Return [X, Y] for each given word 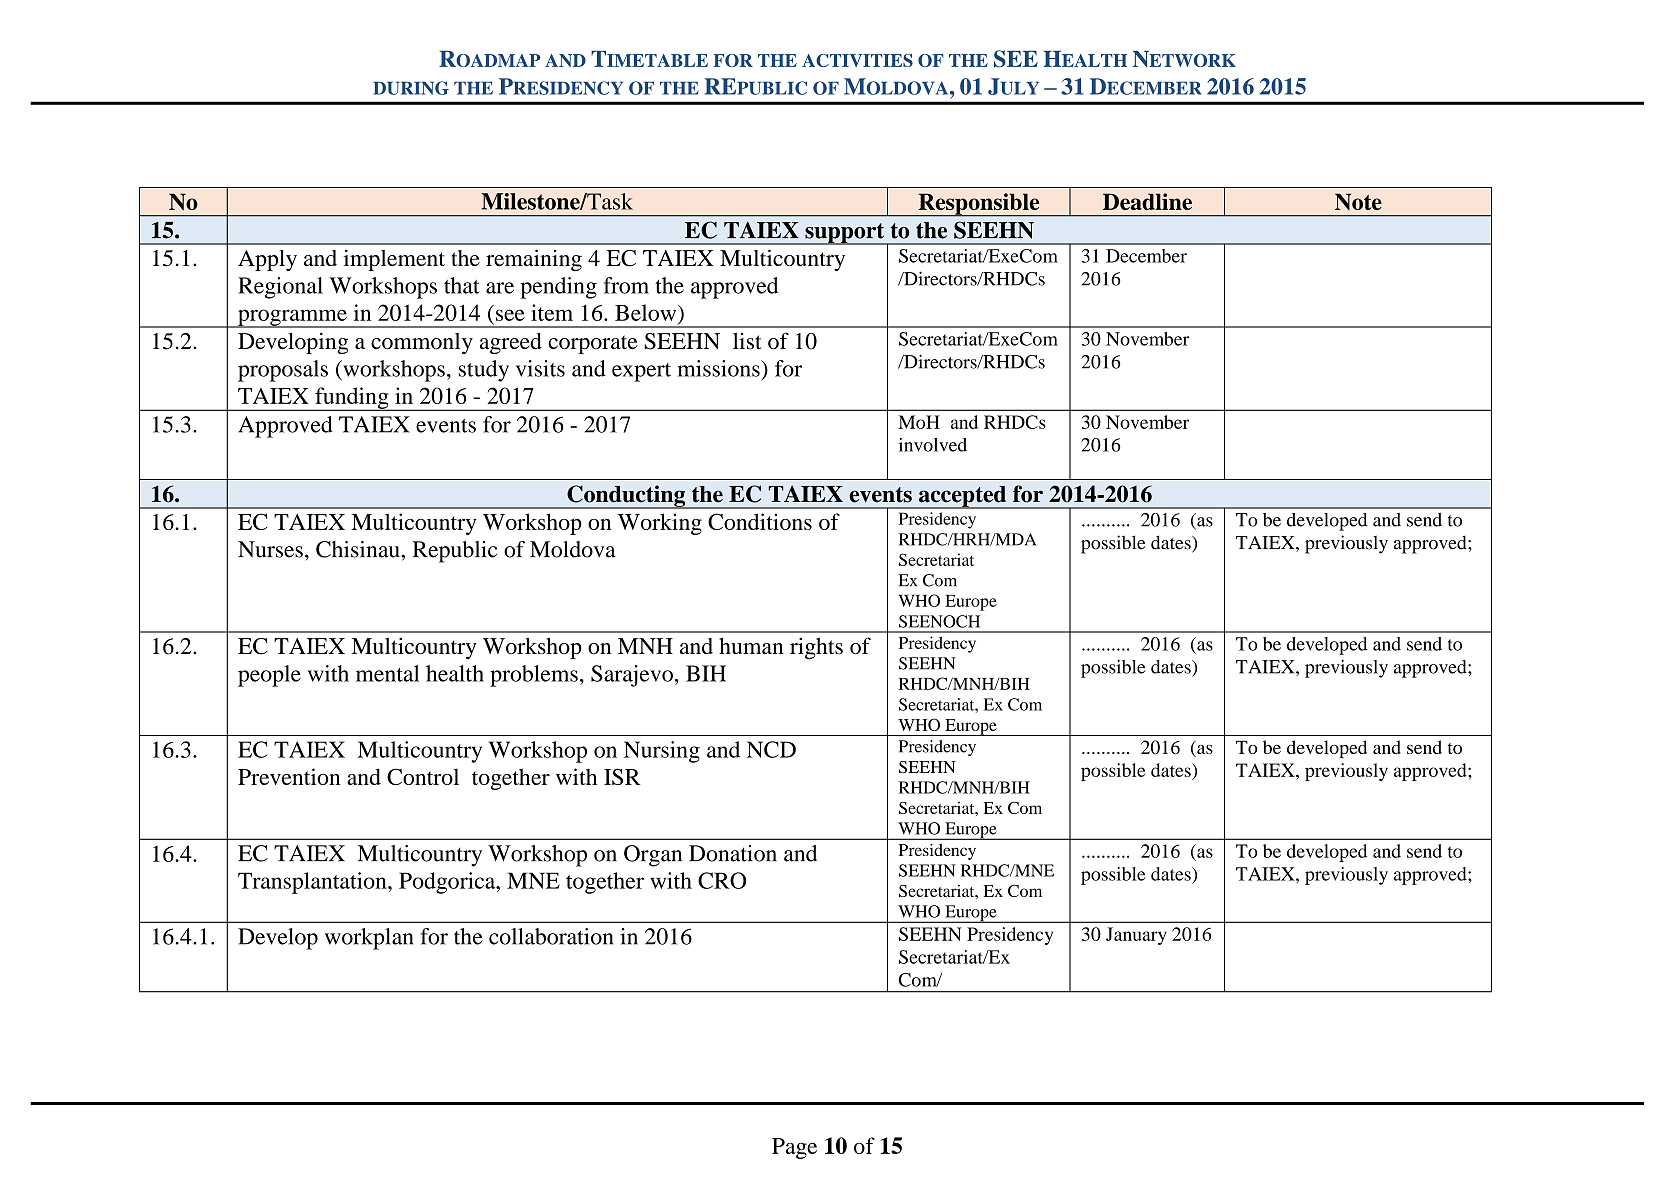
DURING [411, 88]
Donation [733, 853]
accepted [962, 497]
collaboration [551, 936]
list [747, 341]
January [1136, 936]
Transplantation [313, 883]
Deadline [1147, 201]
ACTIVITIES [857, 60]
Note [1358, 201]
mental [387, 673]
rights [816, 648]
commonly [422, 343]
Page [794, 1148]
